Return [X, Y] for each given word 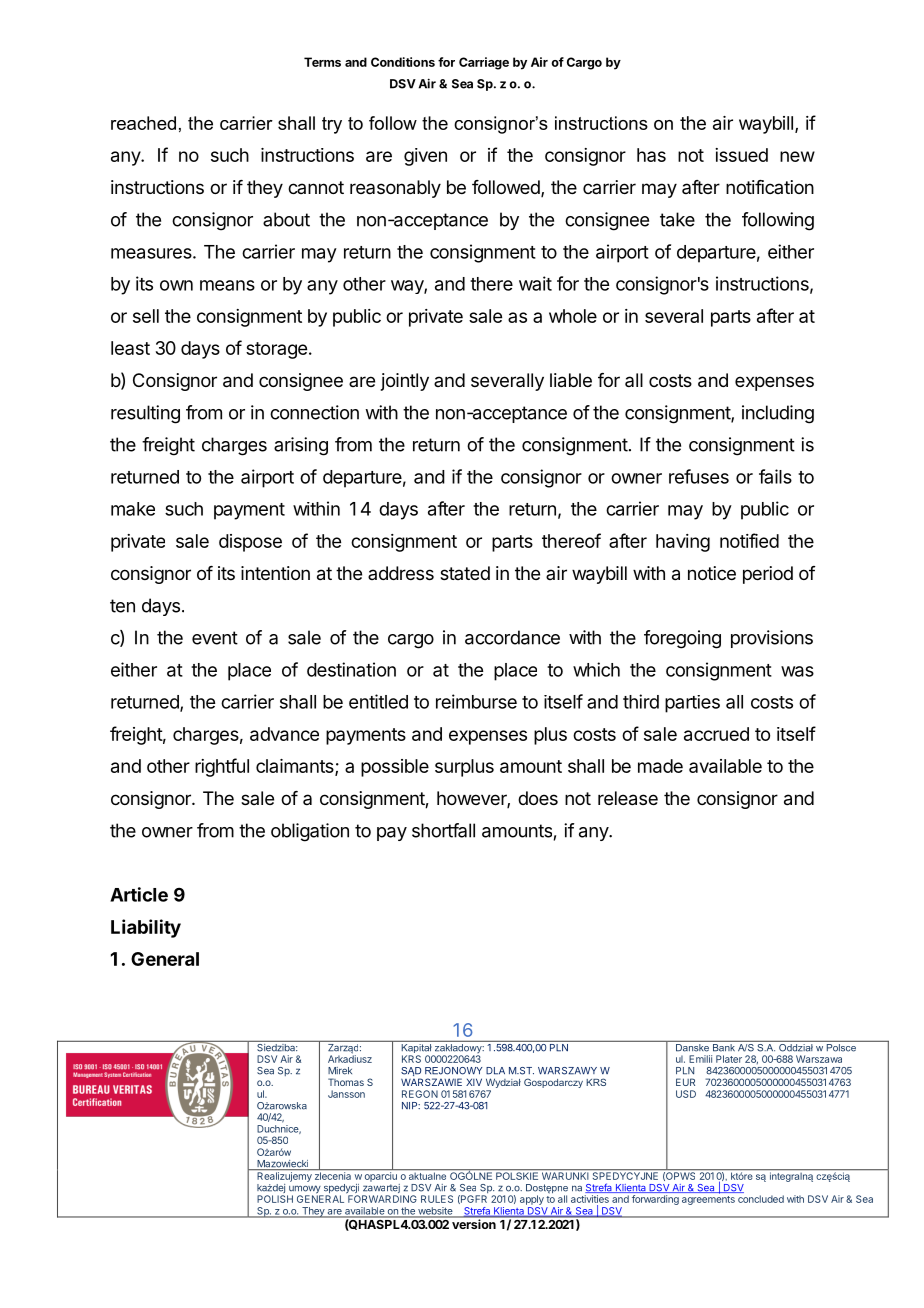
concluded [761, 1199]
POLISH [275, 1199]
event [215, 638]
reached [143, 123]
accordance [512, 637]
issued [741, 155]
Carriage [484, 63]
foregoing [682, 639]
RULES [437, 1199]
